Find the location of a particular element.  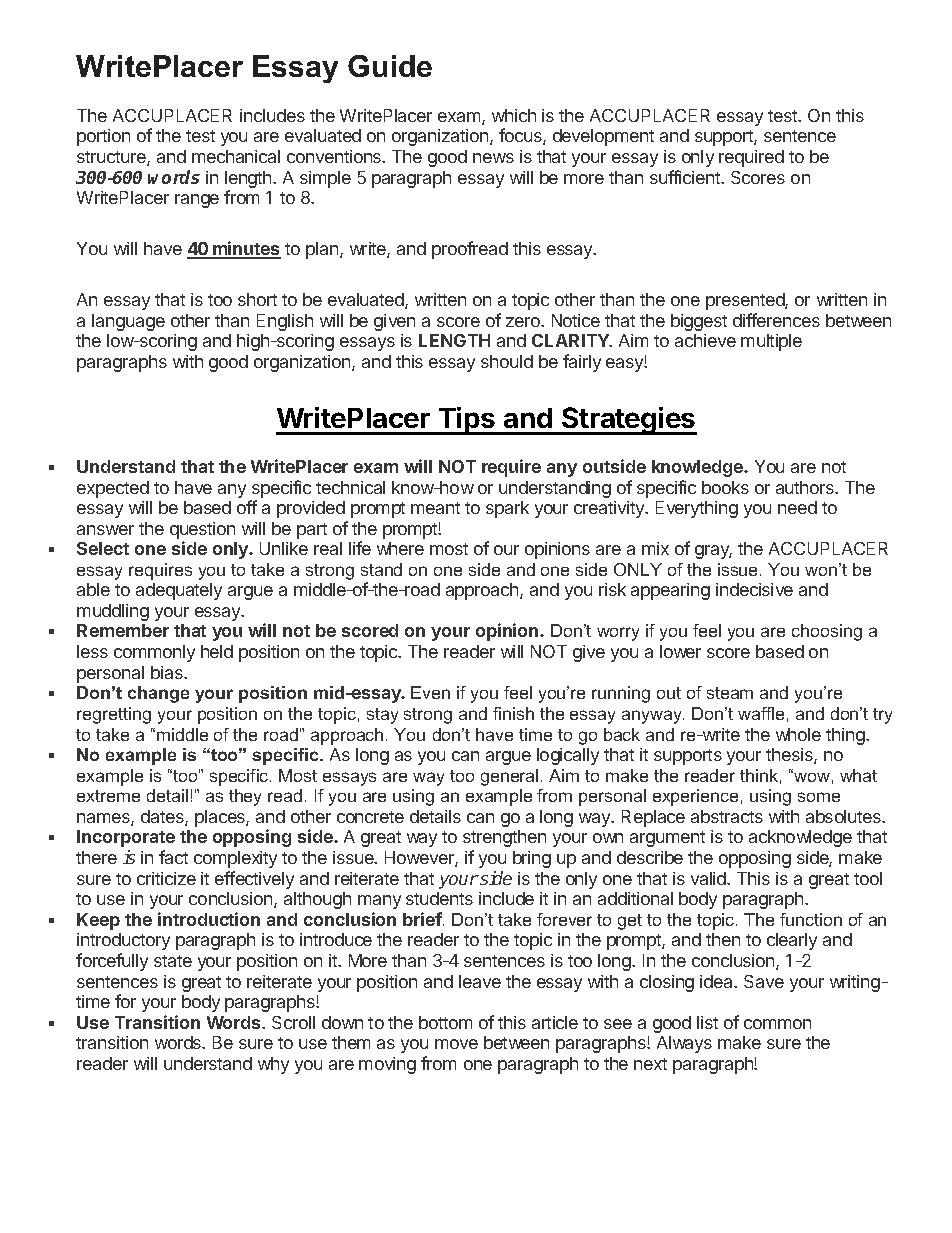

zero is located at coordinates (524, 322).
